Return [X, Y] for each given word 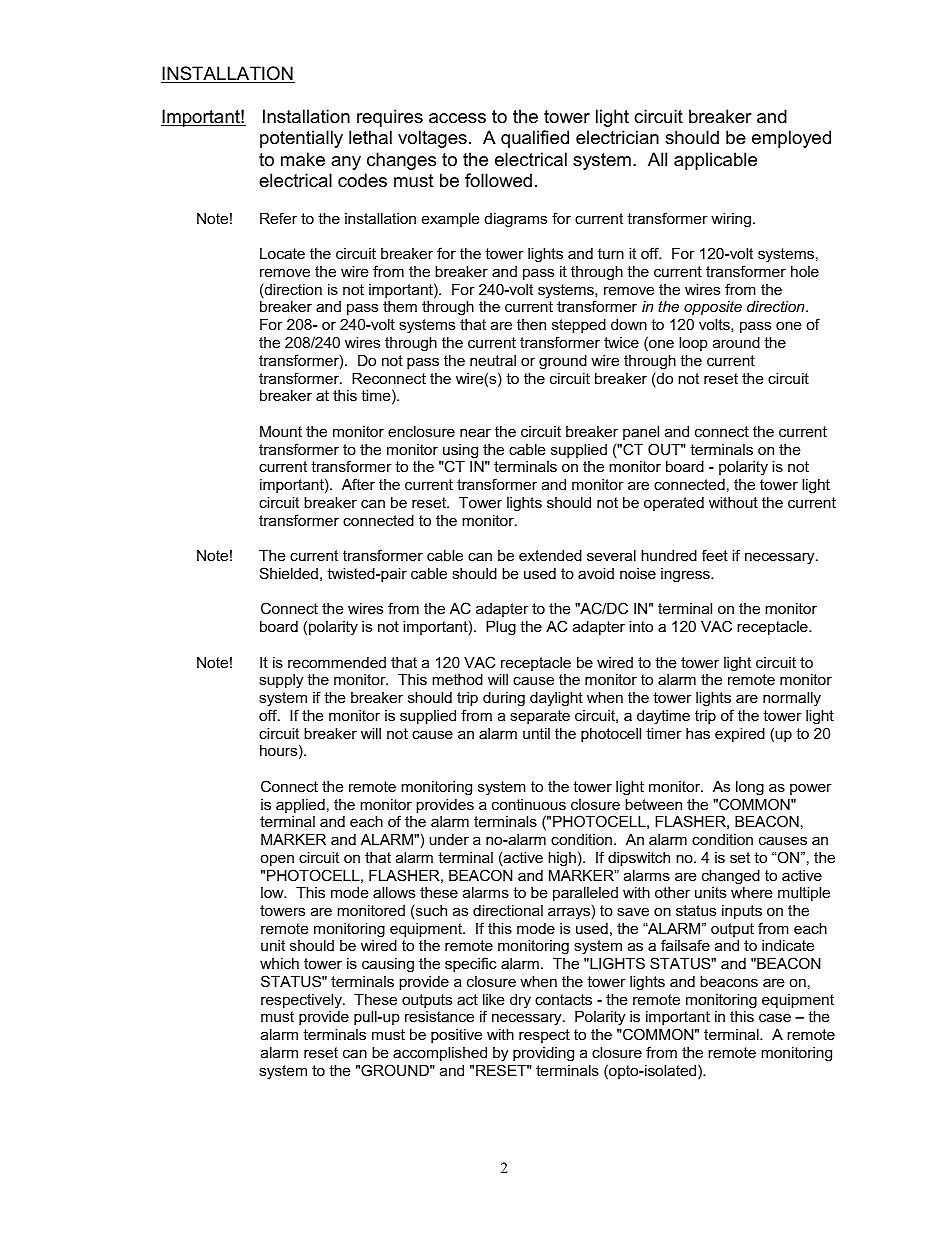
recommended [337, 662]
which [279, 963]
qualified [535, 139]
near [475, 432]
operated [674, 504]
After [358, 484]
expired [740, 735]
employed [791, 139]
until [536, 733]
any [346, 163]
